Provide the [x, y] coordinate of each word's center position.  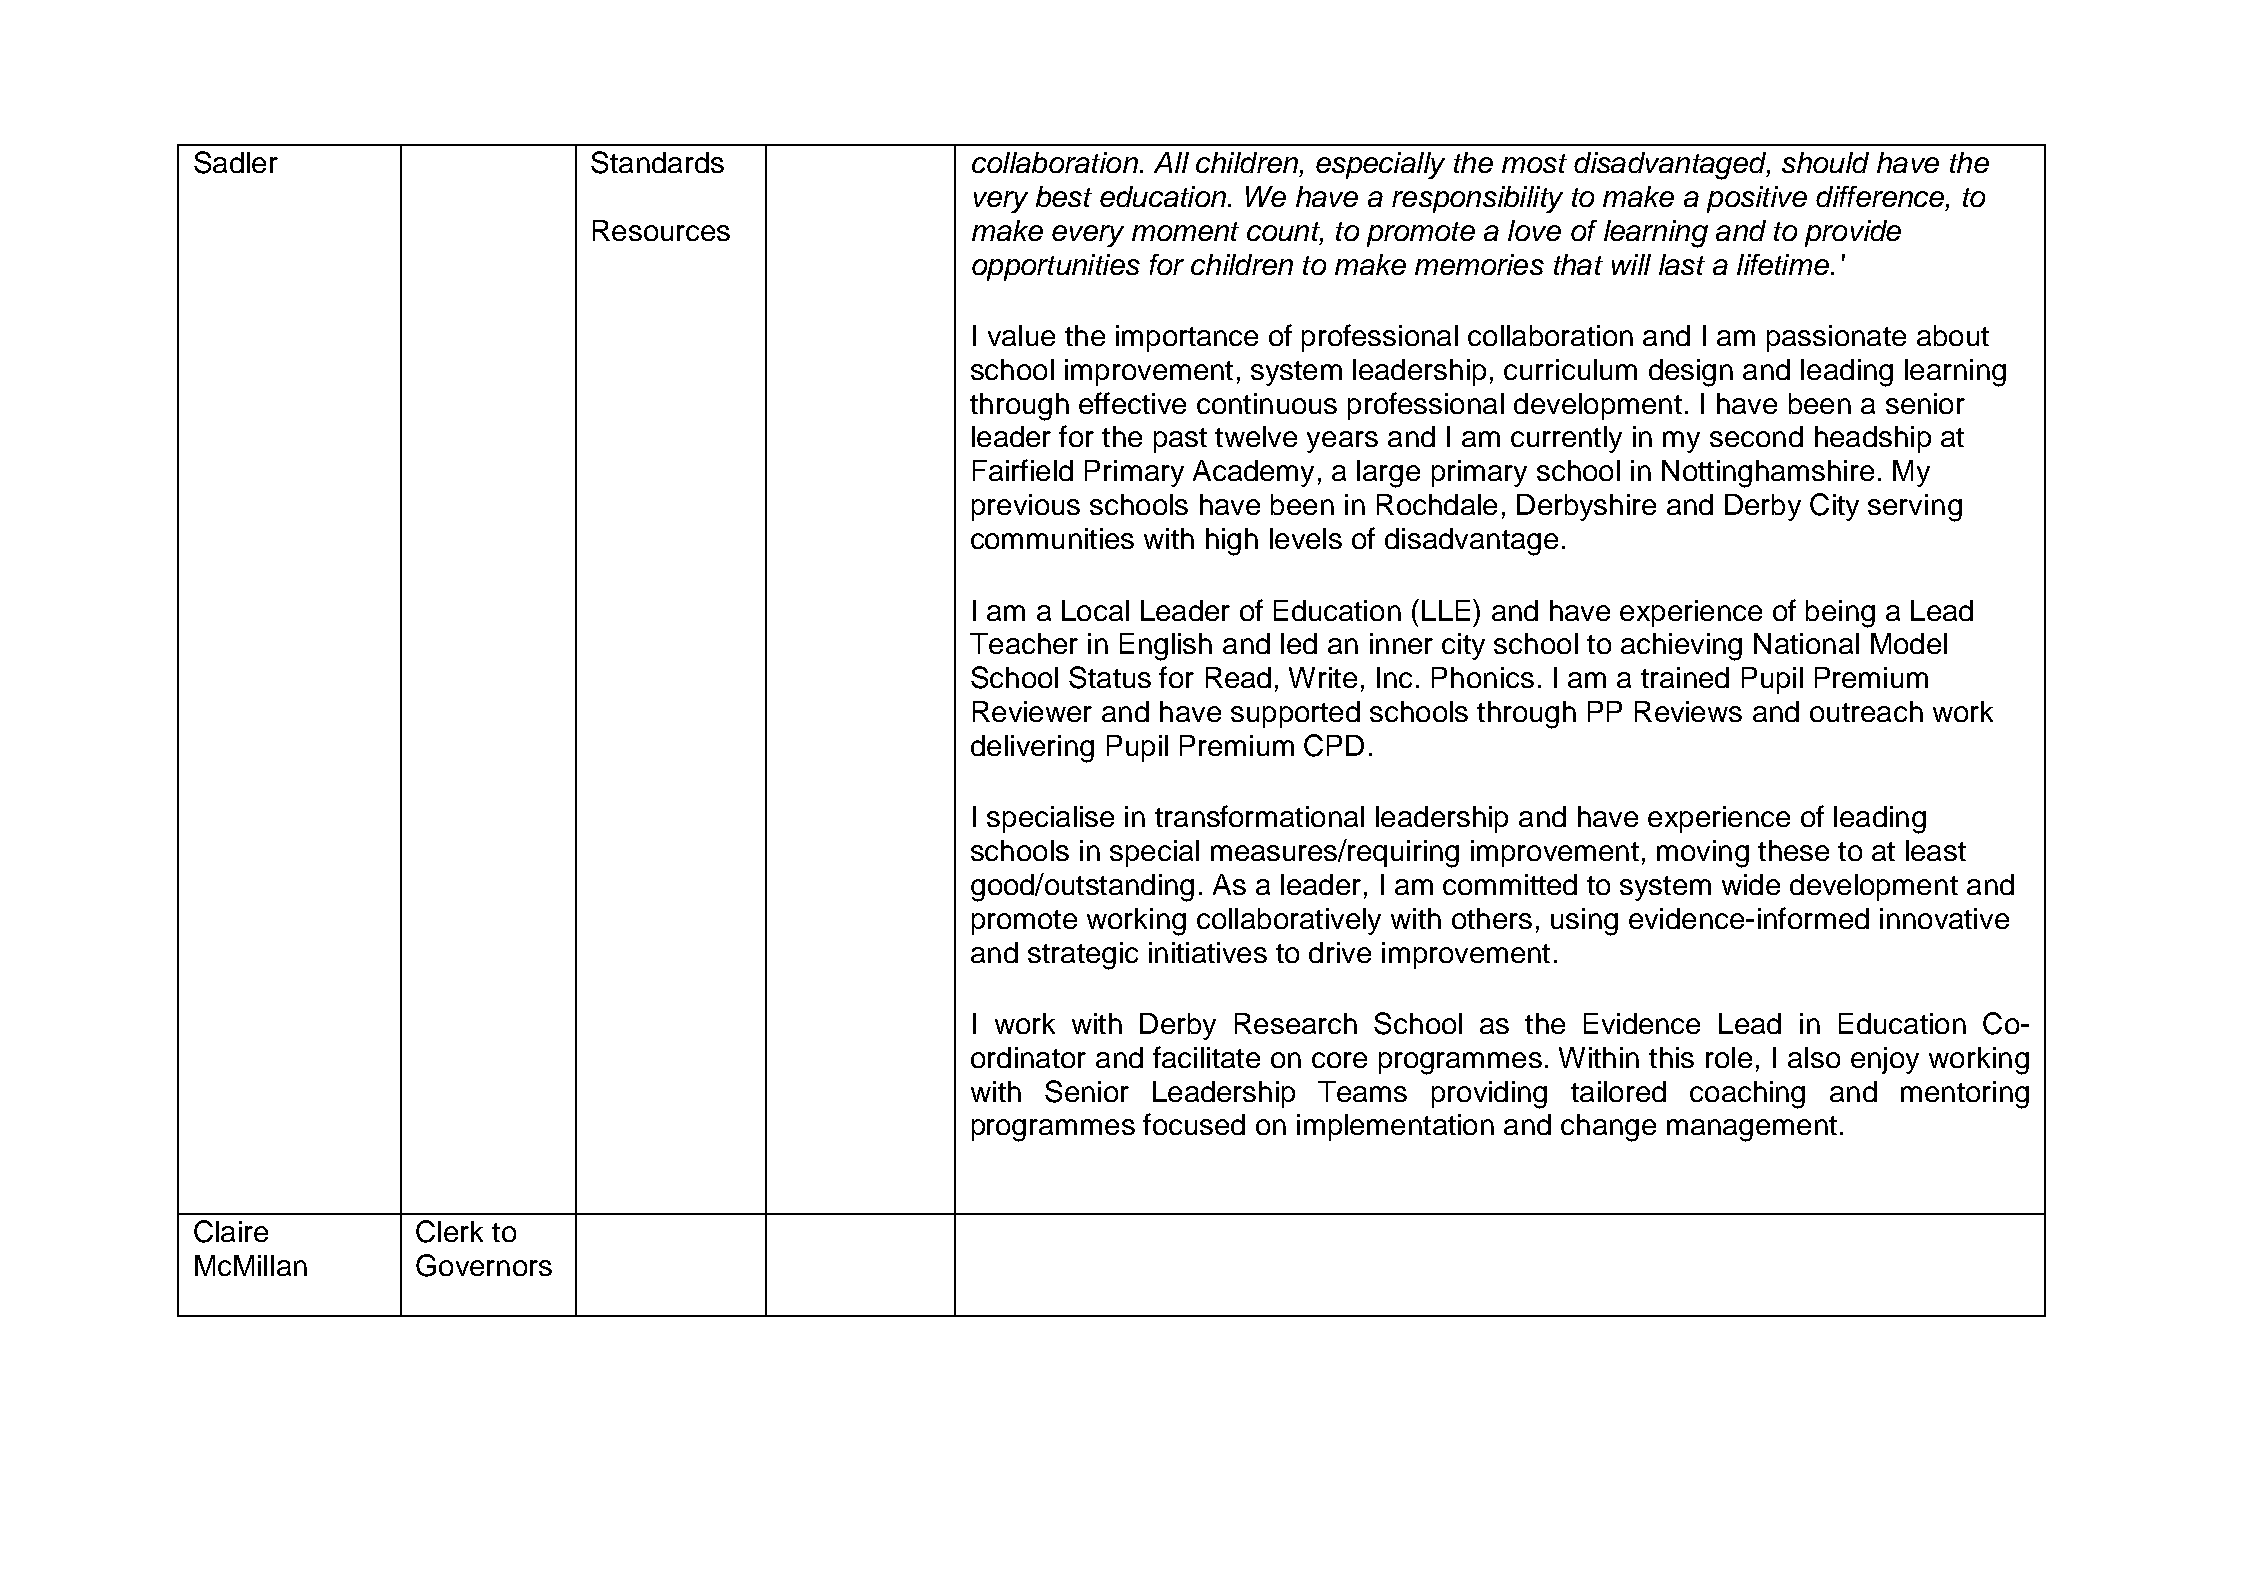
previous [1026, 507]
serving [1915, 508]
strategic [1083, 956]
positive [1757, 199]
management [1752, 1129]
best [1064, 196]
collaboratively [1289, 921]
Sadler [236, 162]
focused [1194, 1124]
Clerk [449, 1231]
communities [1052, 538]
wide [1751, 884]
